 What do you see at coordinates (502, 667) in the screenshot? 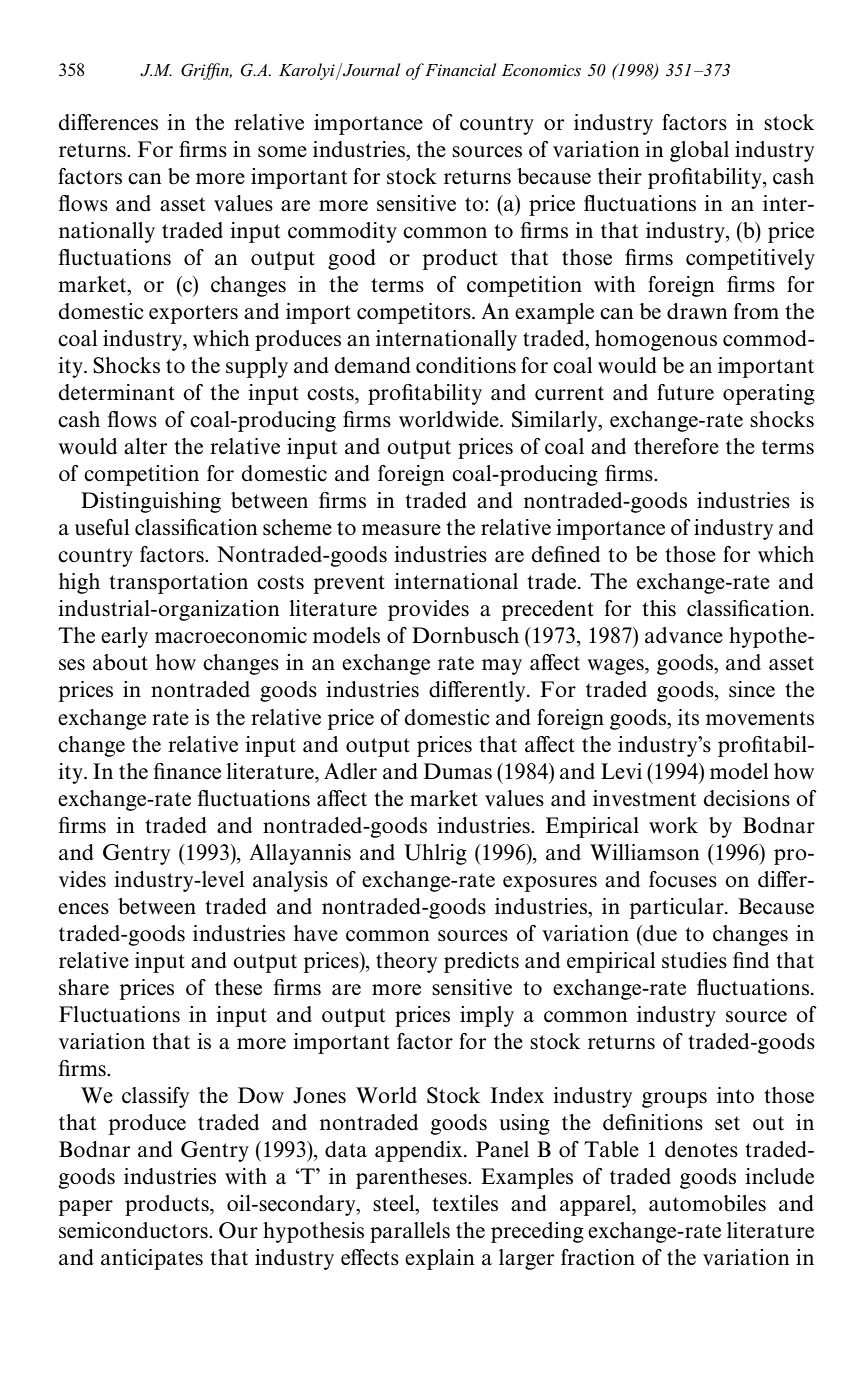
I see `may` at bounding box center [502, 667].
